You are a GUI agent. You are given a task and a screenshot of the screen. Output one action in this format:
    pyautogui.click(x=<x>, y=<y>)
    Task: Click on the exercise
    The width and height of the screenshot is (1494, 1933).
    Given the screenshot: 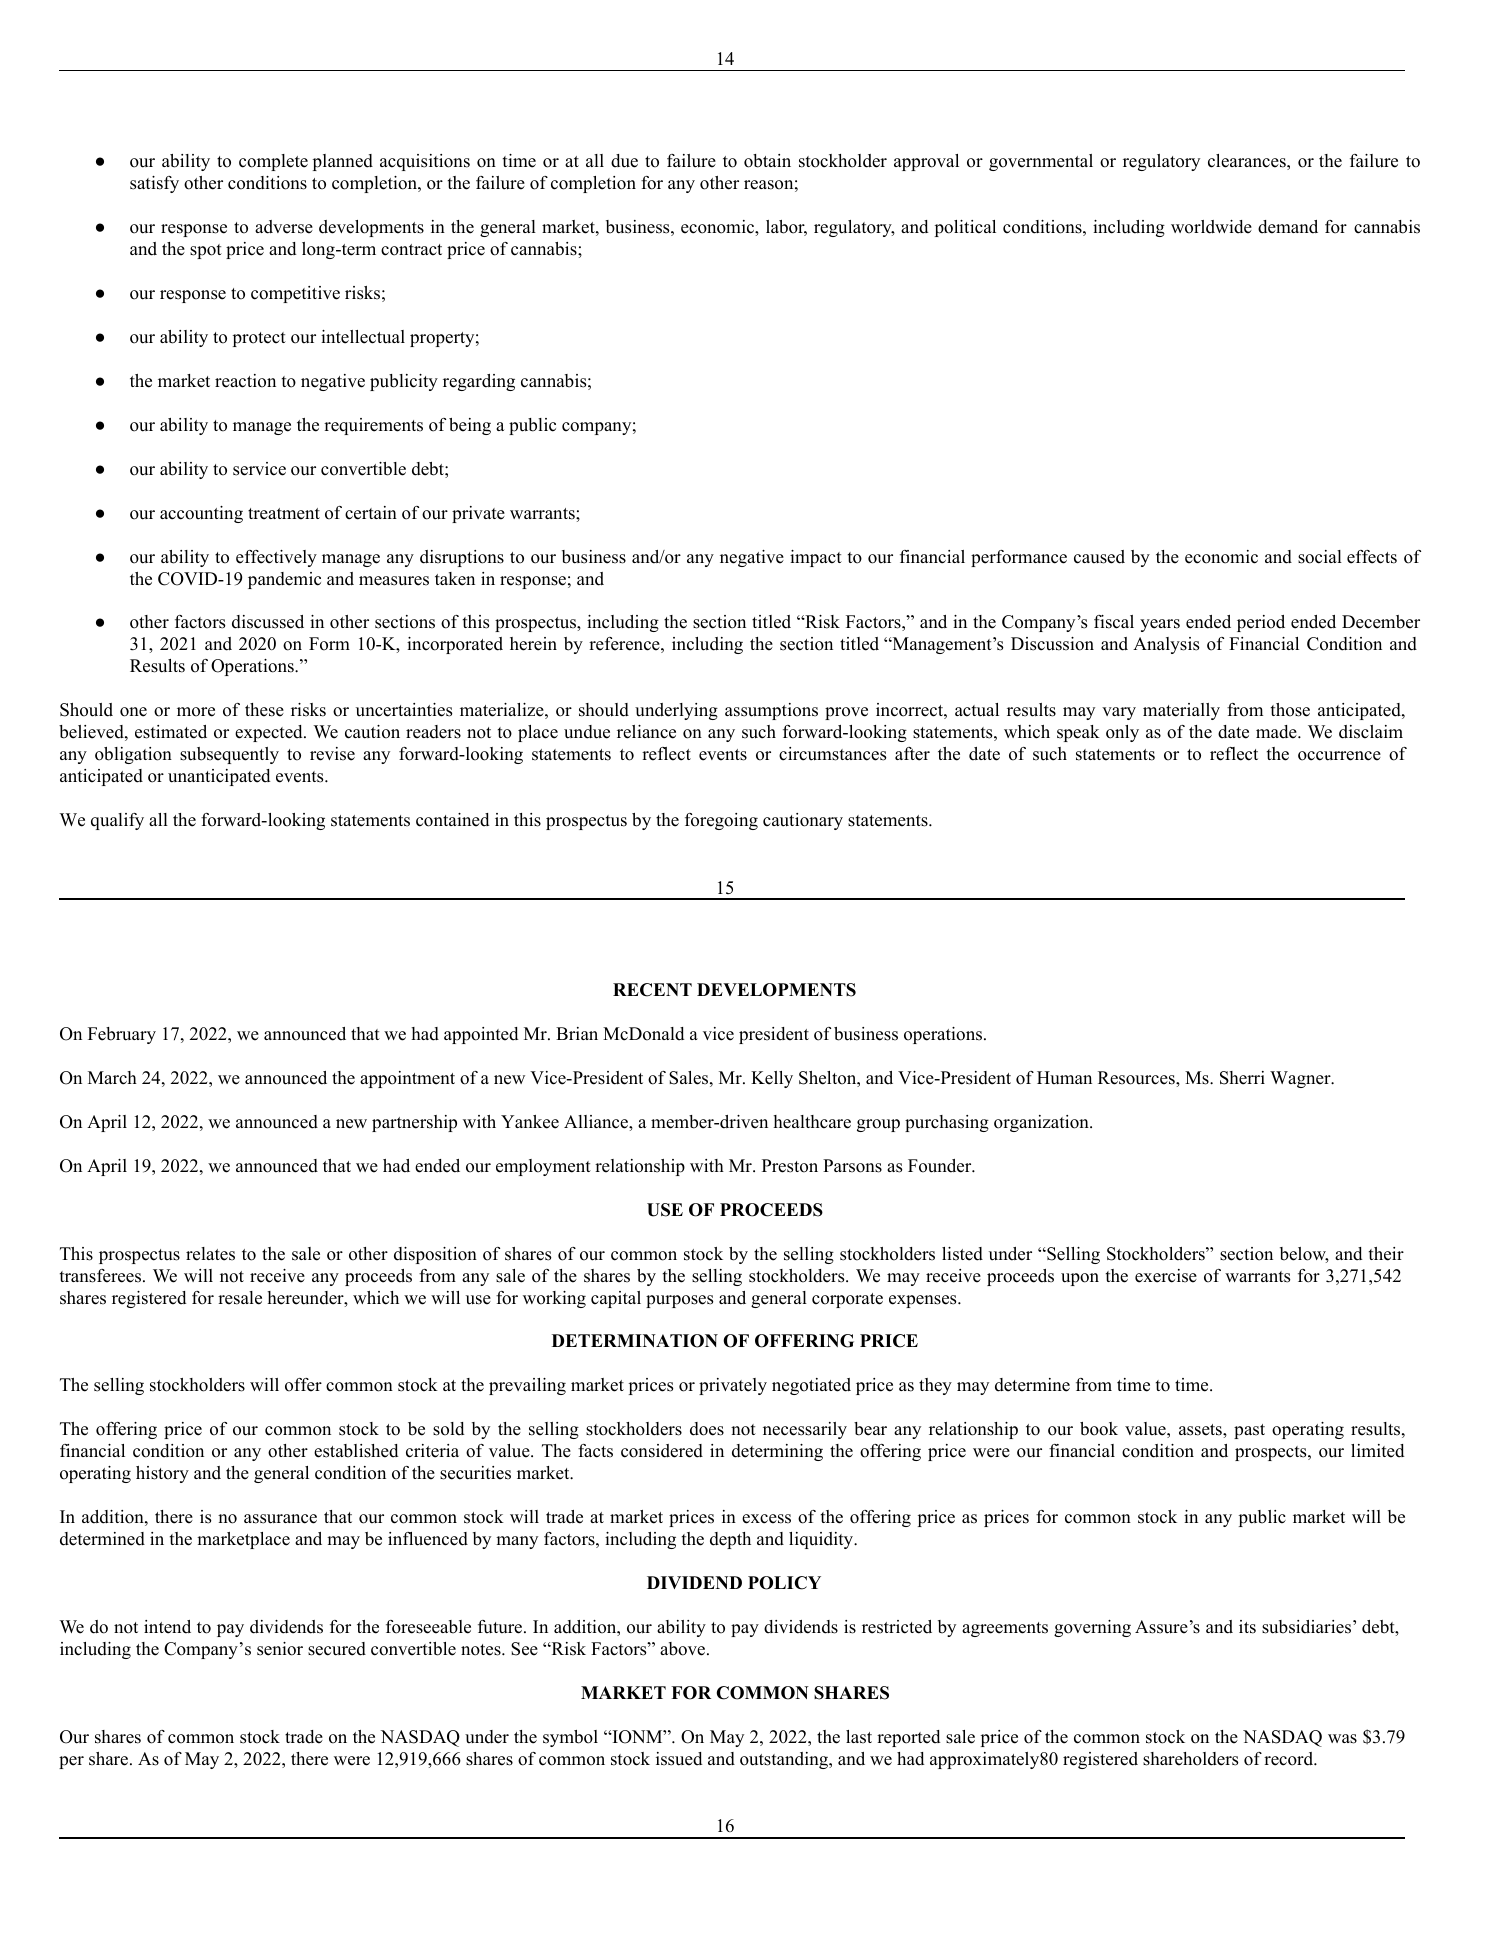 What is the action you would take?
    pyautogui.click(x=1166, y=1276)
